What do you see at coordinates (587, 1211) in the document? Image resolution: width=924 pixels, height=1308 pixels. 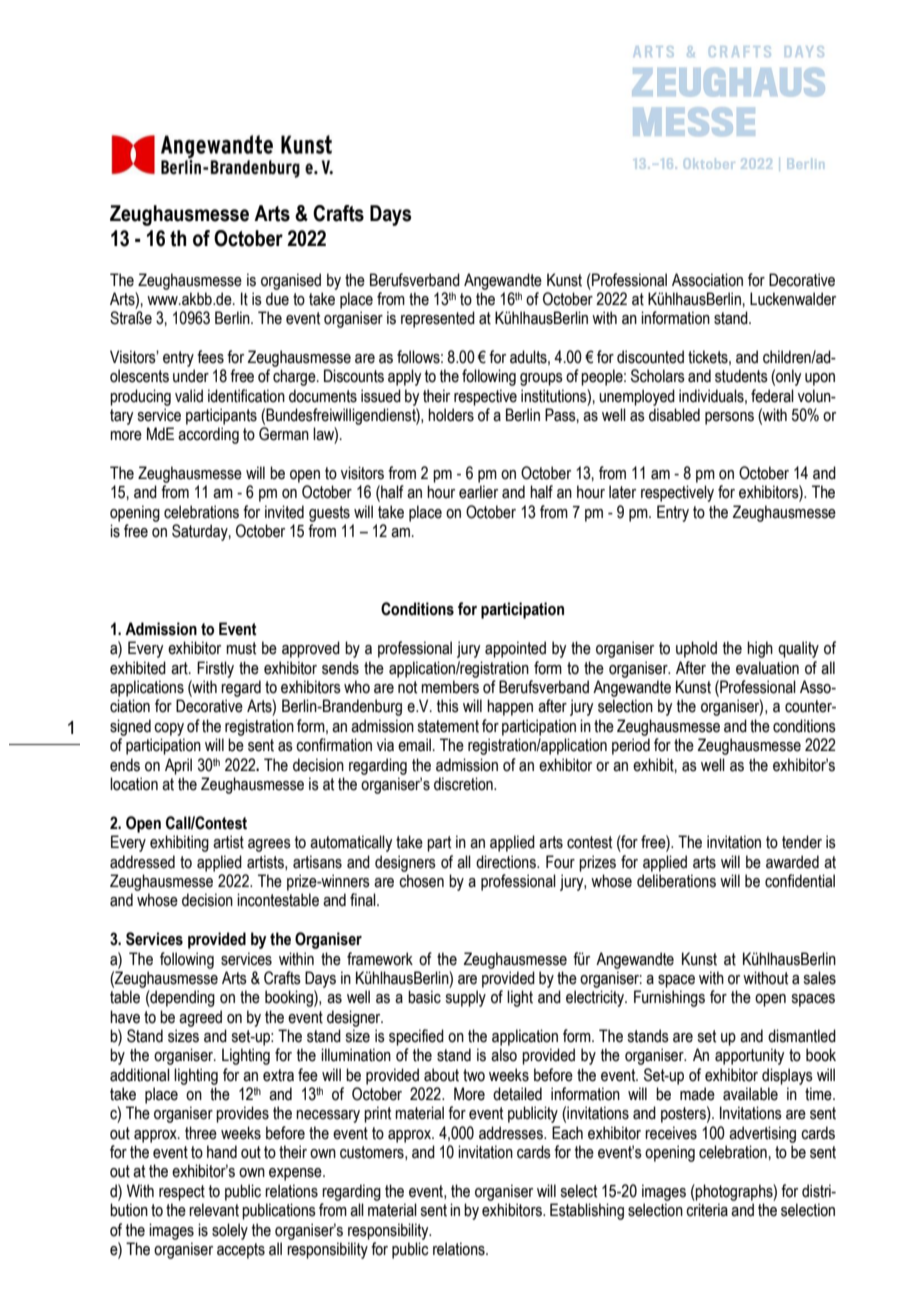 I see `Establishing` at bounding box center [587, 1211].
